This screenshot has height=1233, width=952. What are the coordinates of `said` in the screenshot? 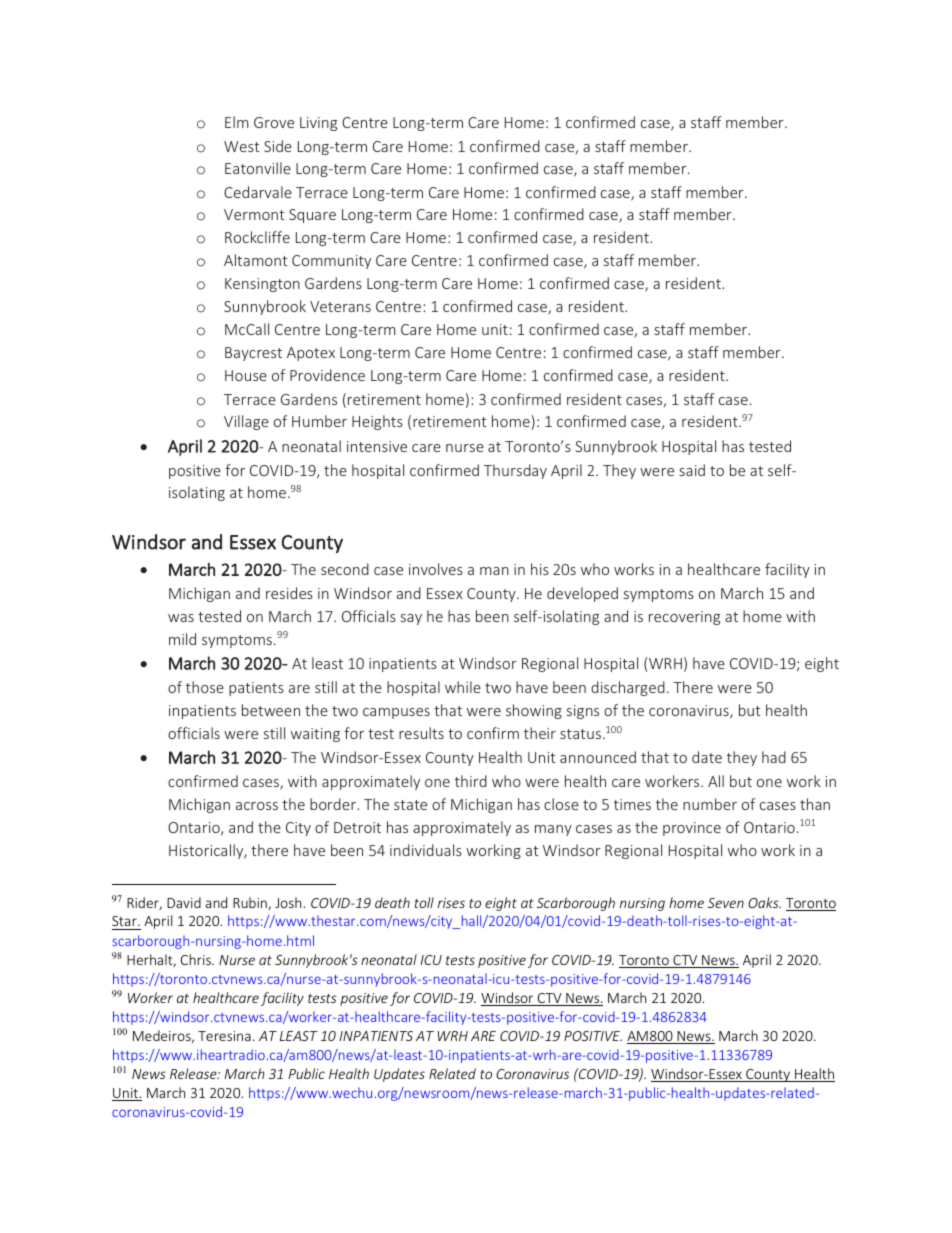 It's located at (692, 470).
